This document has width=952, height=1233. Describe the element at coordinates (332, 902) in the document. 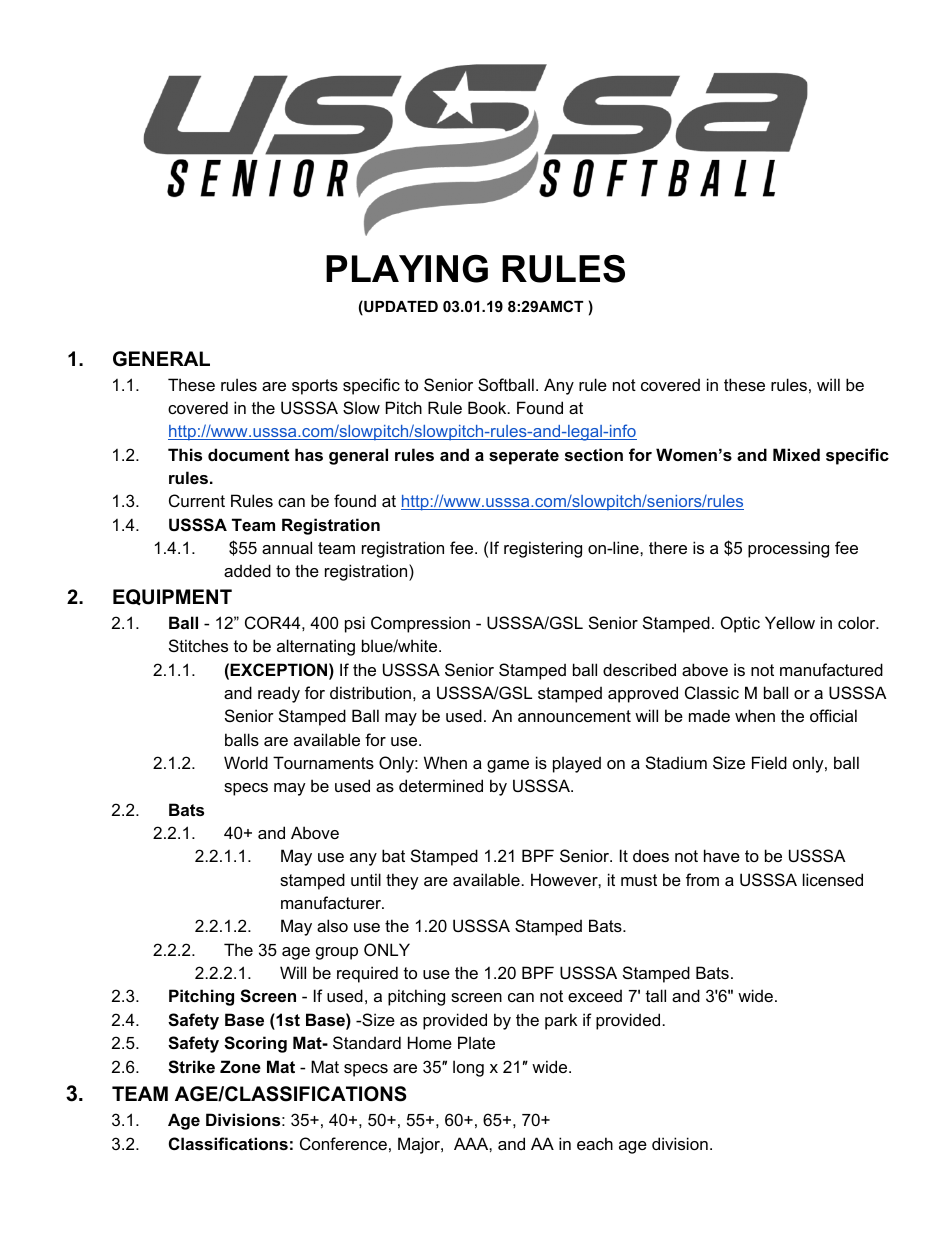

I see `manufacturer` at that location.
